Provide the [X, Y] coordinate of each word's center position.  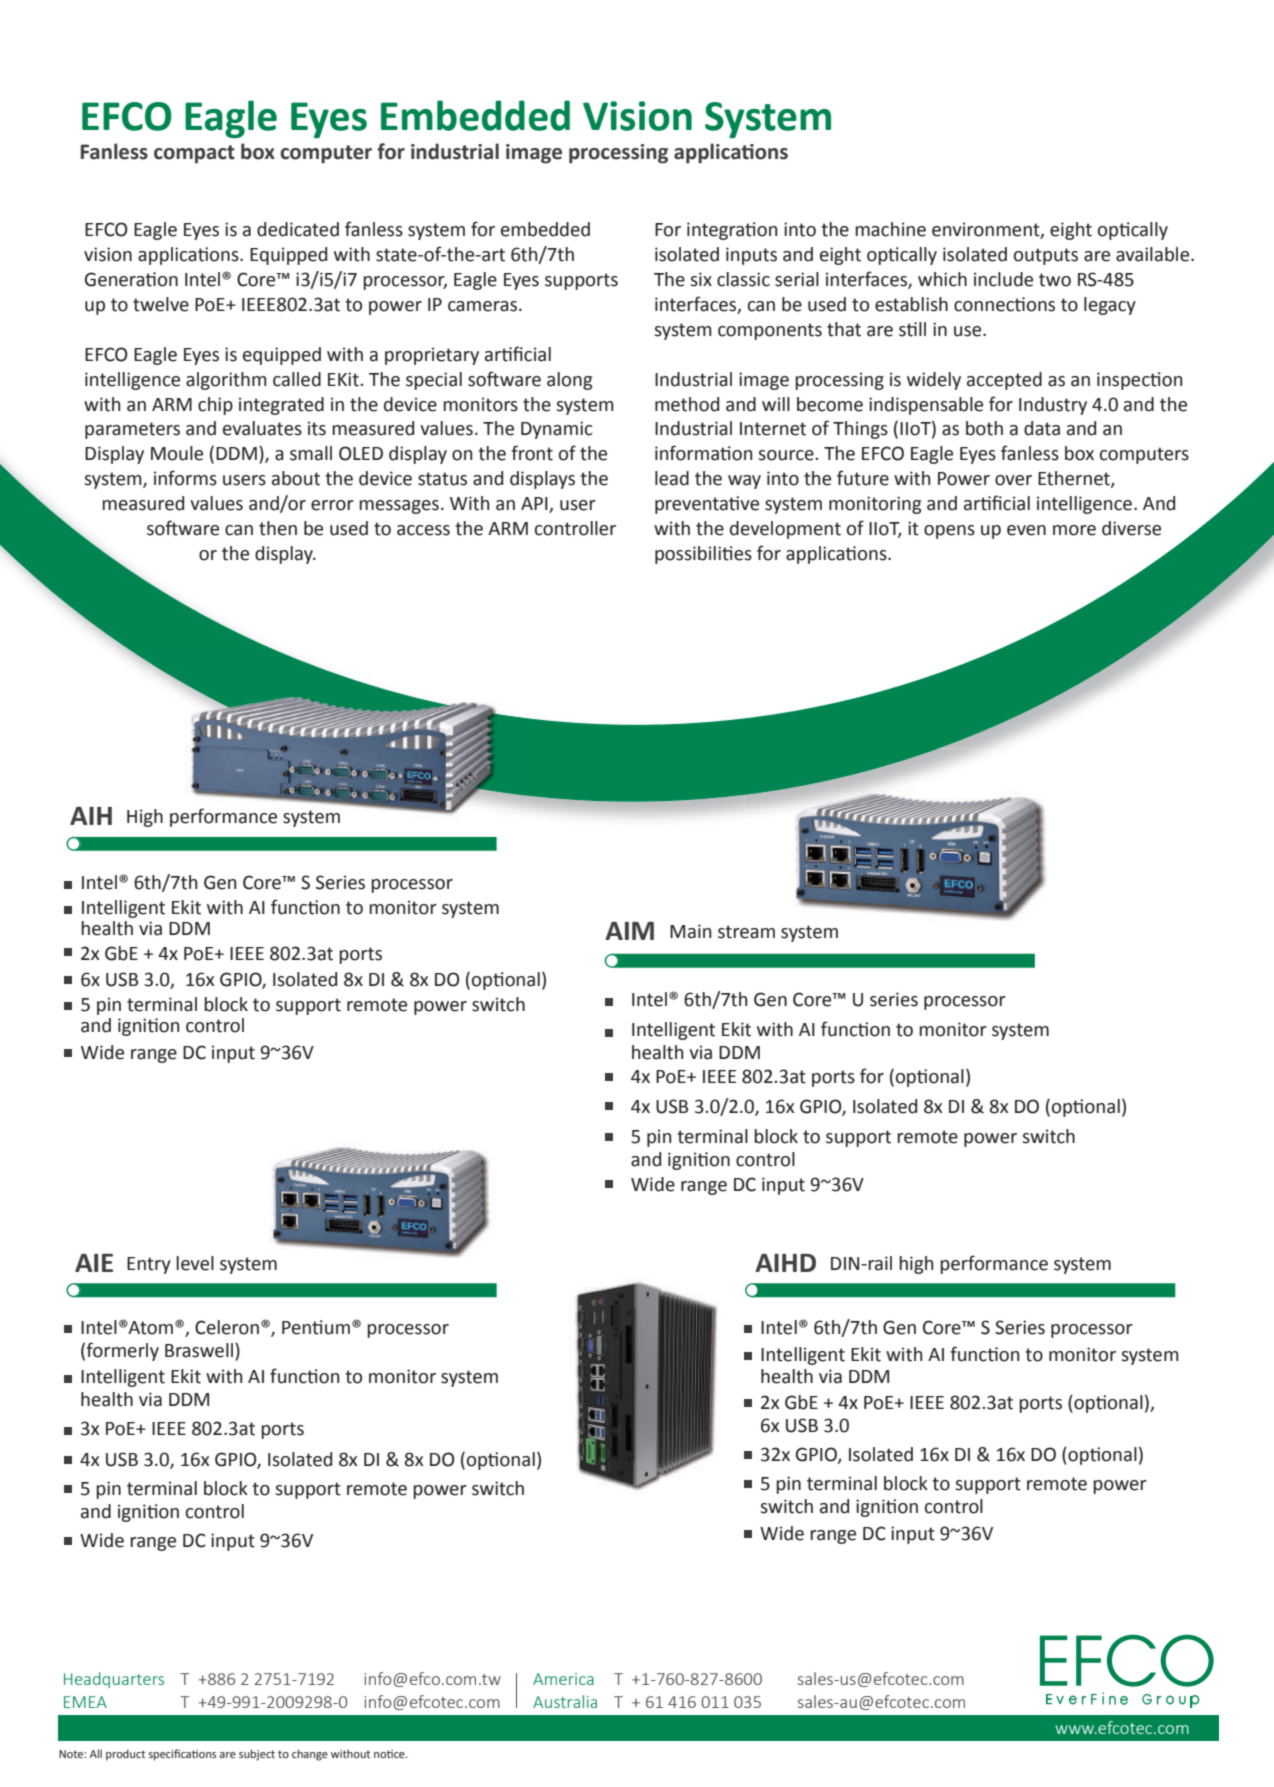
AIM [629, 931]
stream [746, 932]
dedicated [298, 229]
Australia [565, 1701]
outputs [1046, 256]
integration [732, 231]
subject [257, 1755]
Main [690, 931]
